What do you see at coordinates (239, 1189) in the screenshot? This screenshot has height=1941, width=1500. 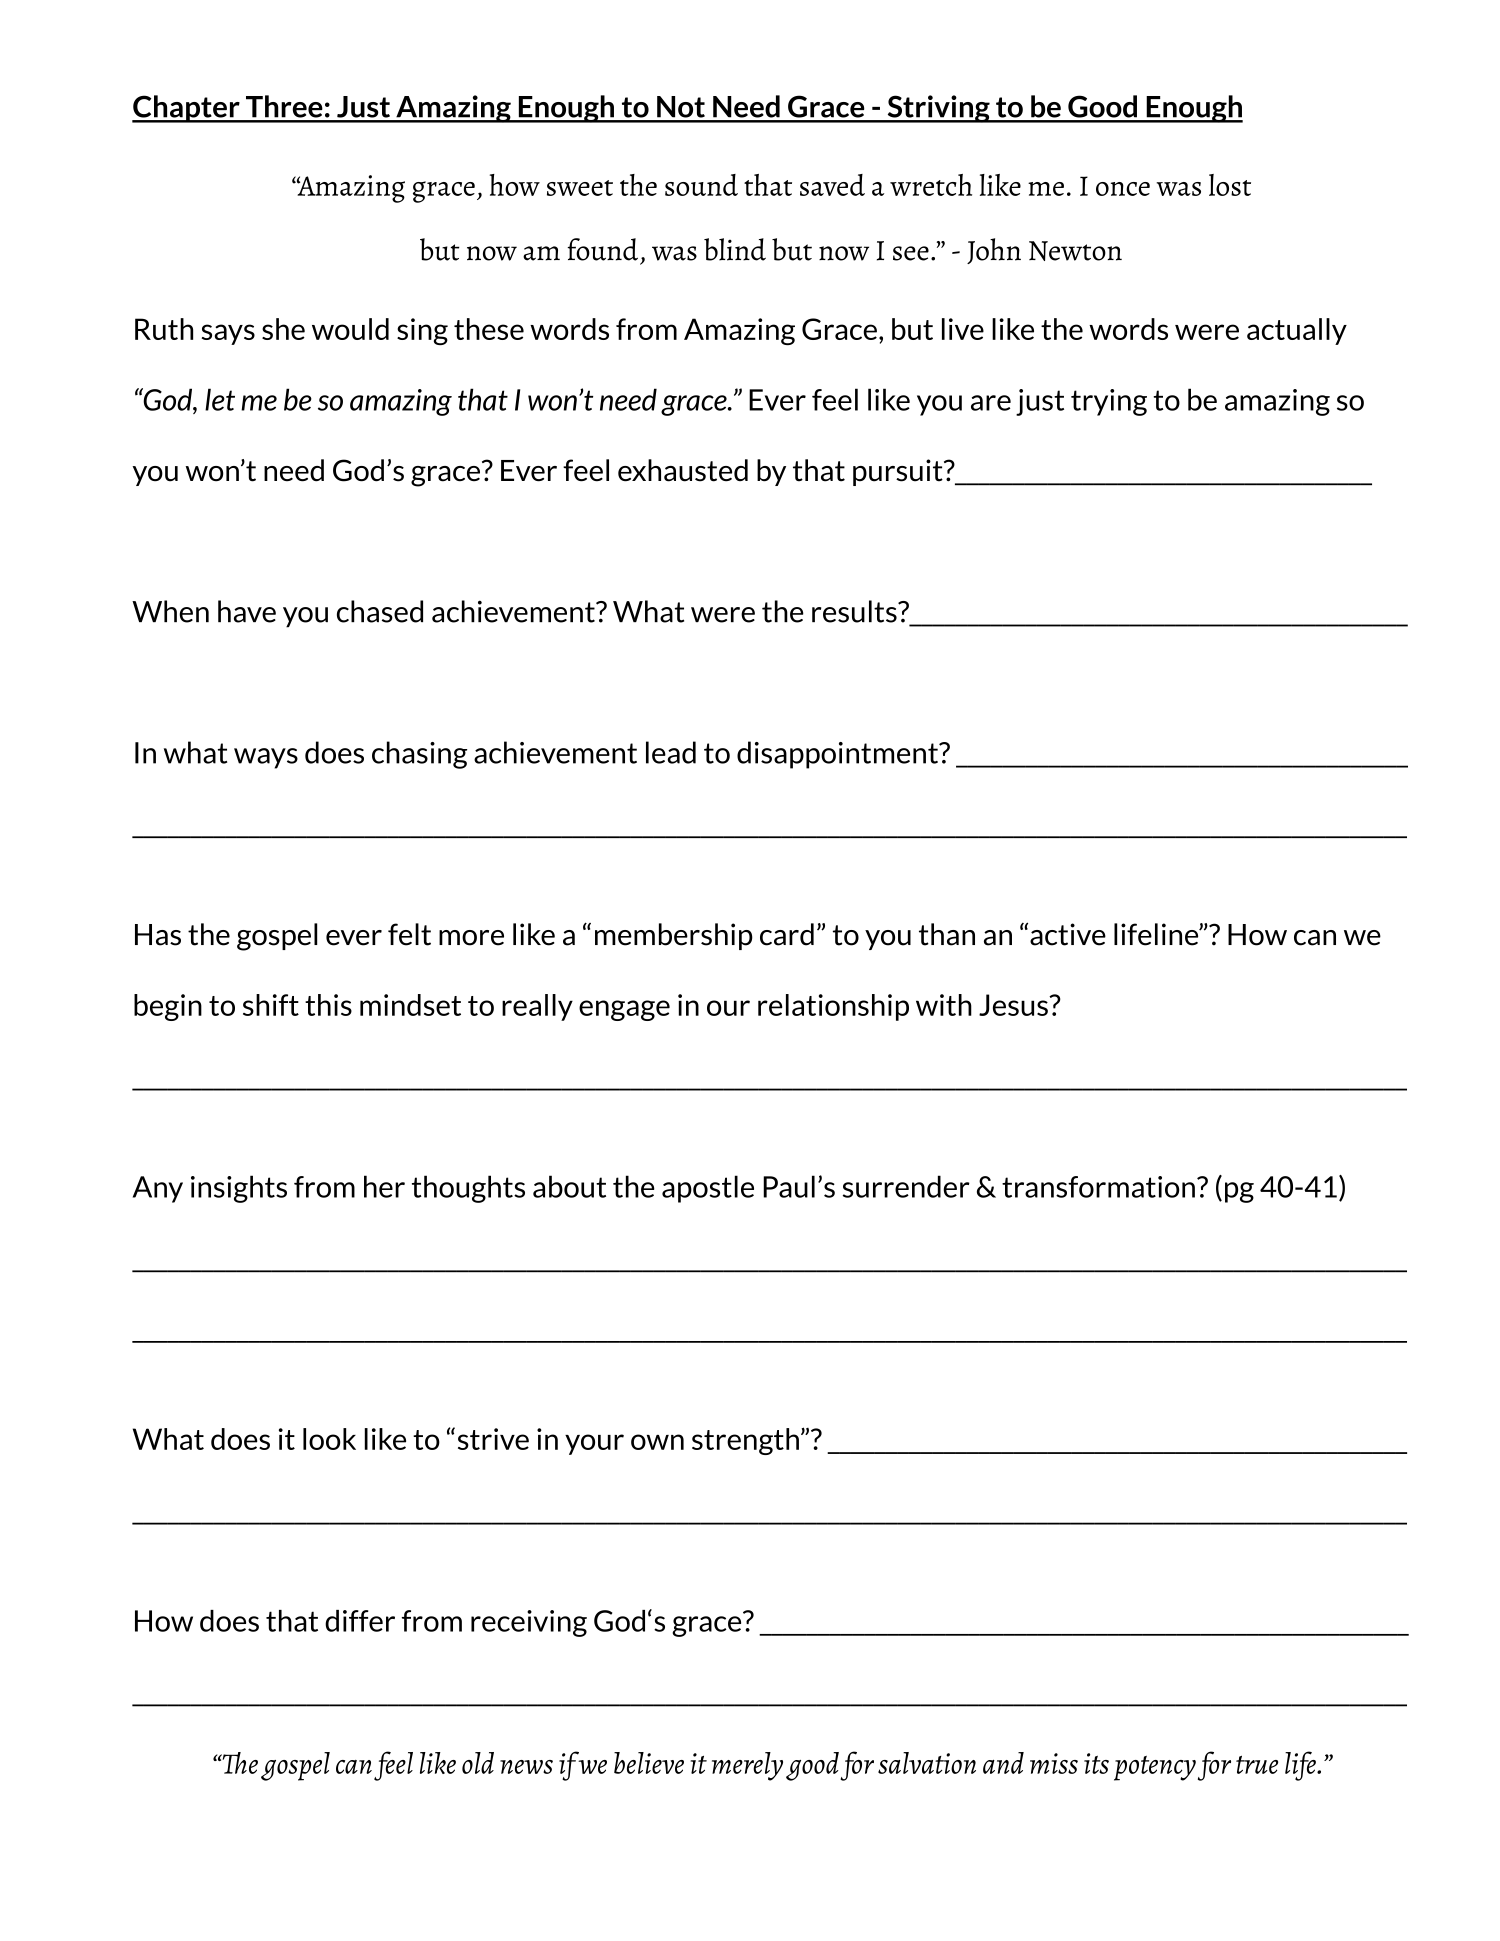 I see `insights` at bounding box center [239, 1189].
